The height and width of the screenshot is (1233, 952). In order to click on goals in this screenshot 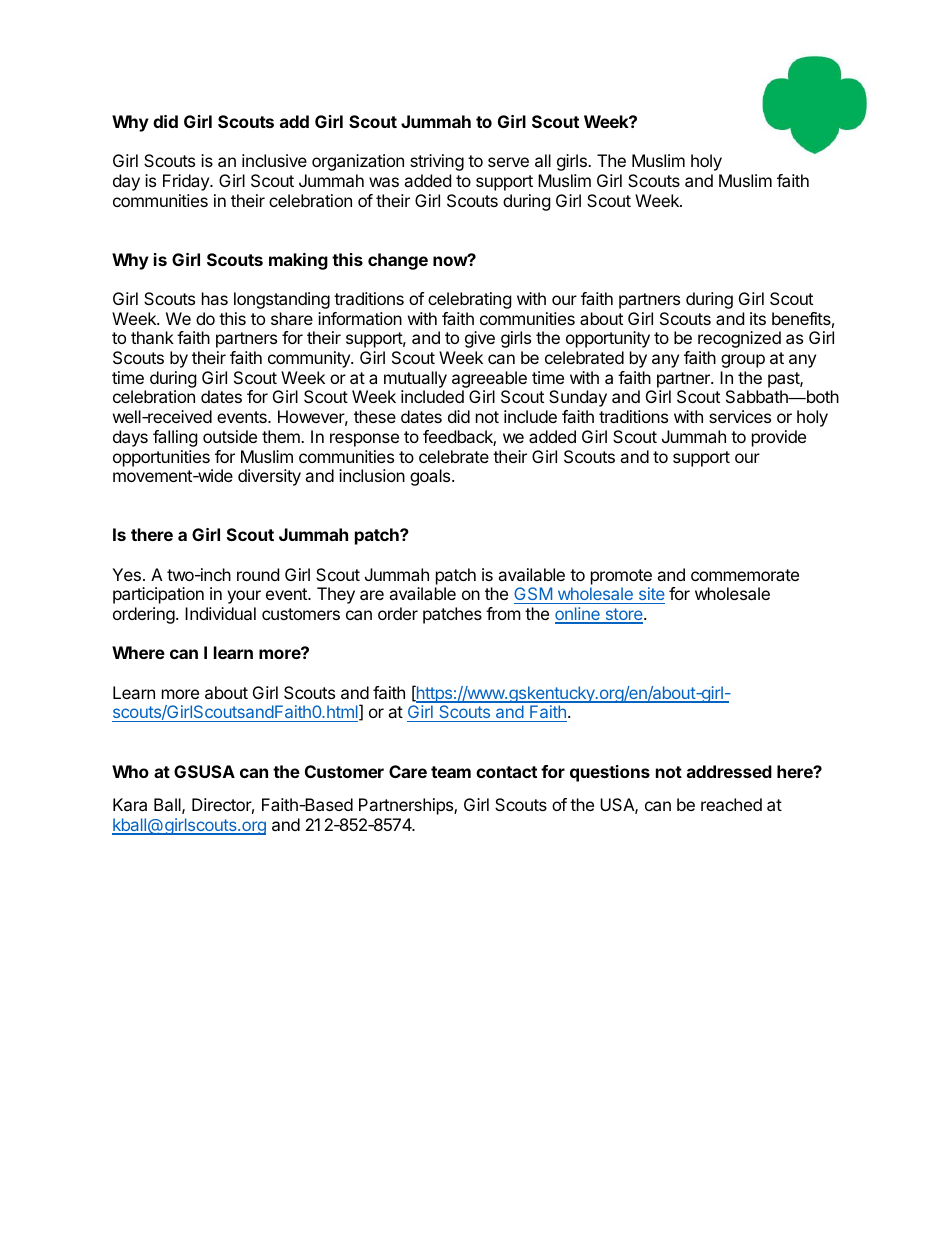, I will do `click(431, 477)`.
